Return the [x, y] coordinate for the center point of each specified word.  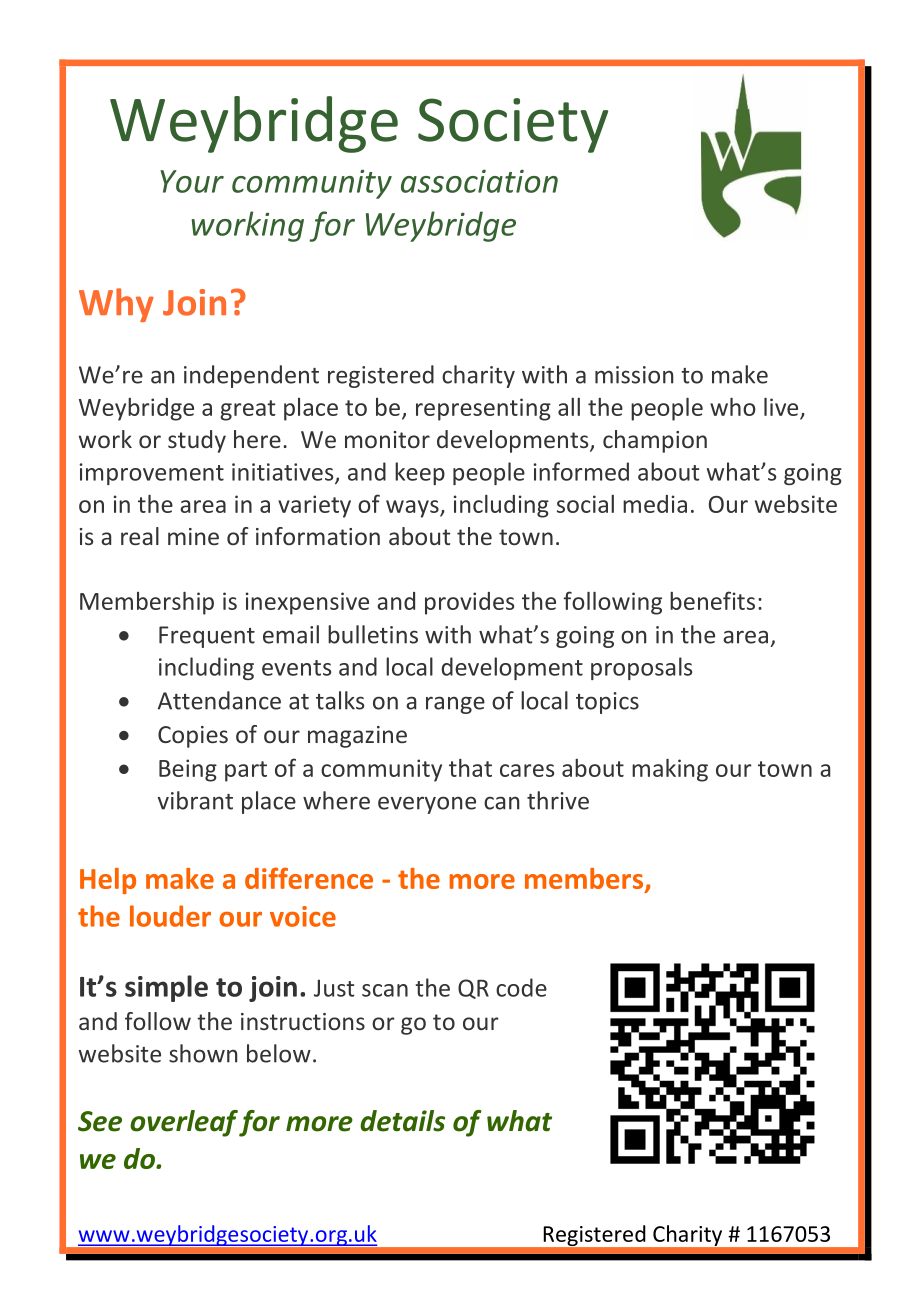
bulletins [373, 634]
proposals [641, 668]
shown [203, 1053]
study [197, 441]
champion [655, 441]
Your [192, 181]
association [479, 181]
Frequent [207, 637]
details [402, 1121]
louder [170, 916]
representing [483, 409]
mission [634, 375]
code [521, 987]
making [670, 770]
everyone [427, 805]
